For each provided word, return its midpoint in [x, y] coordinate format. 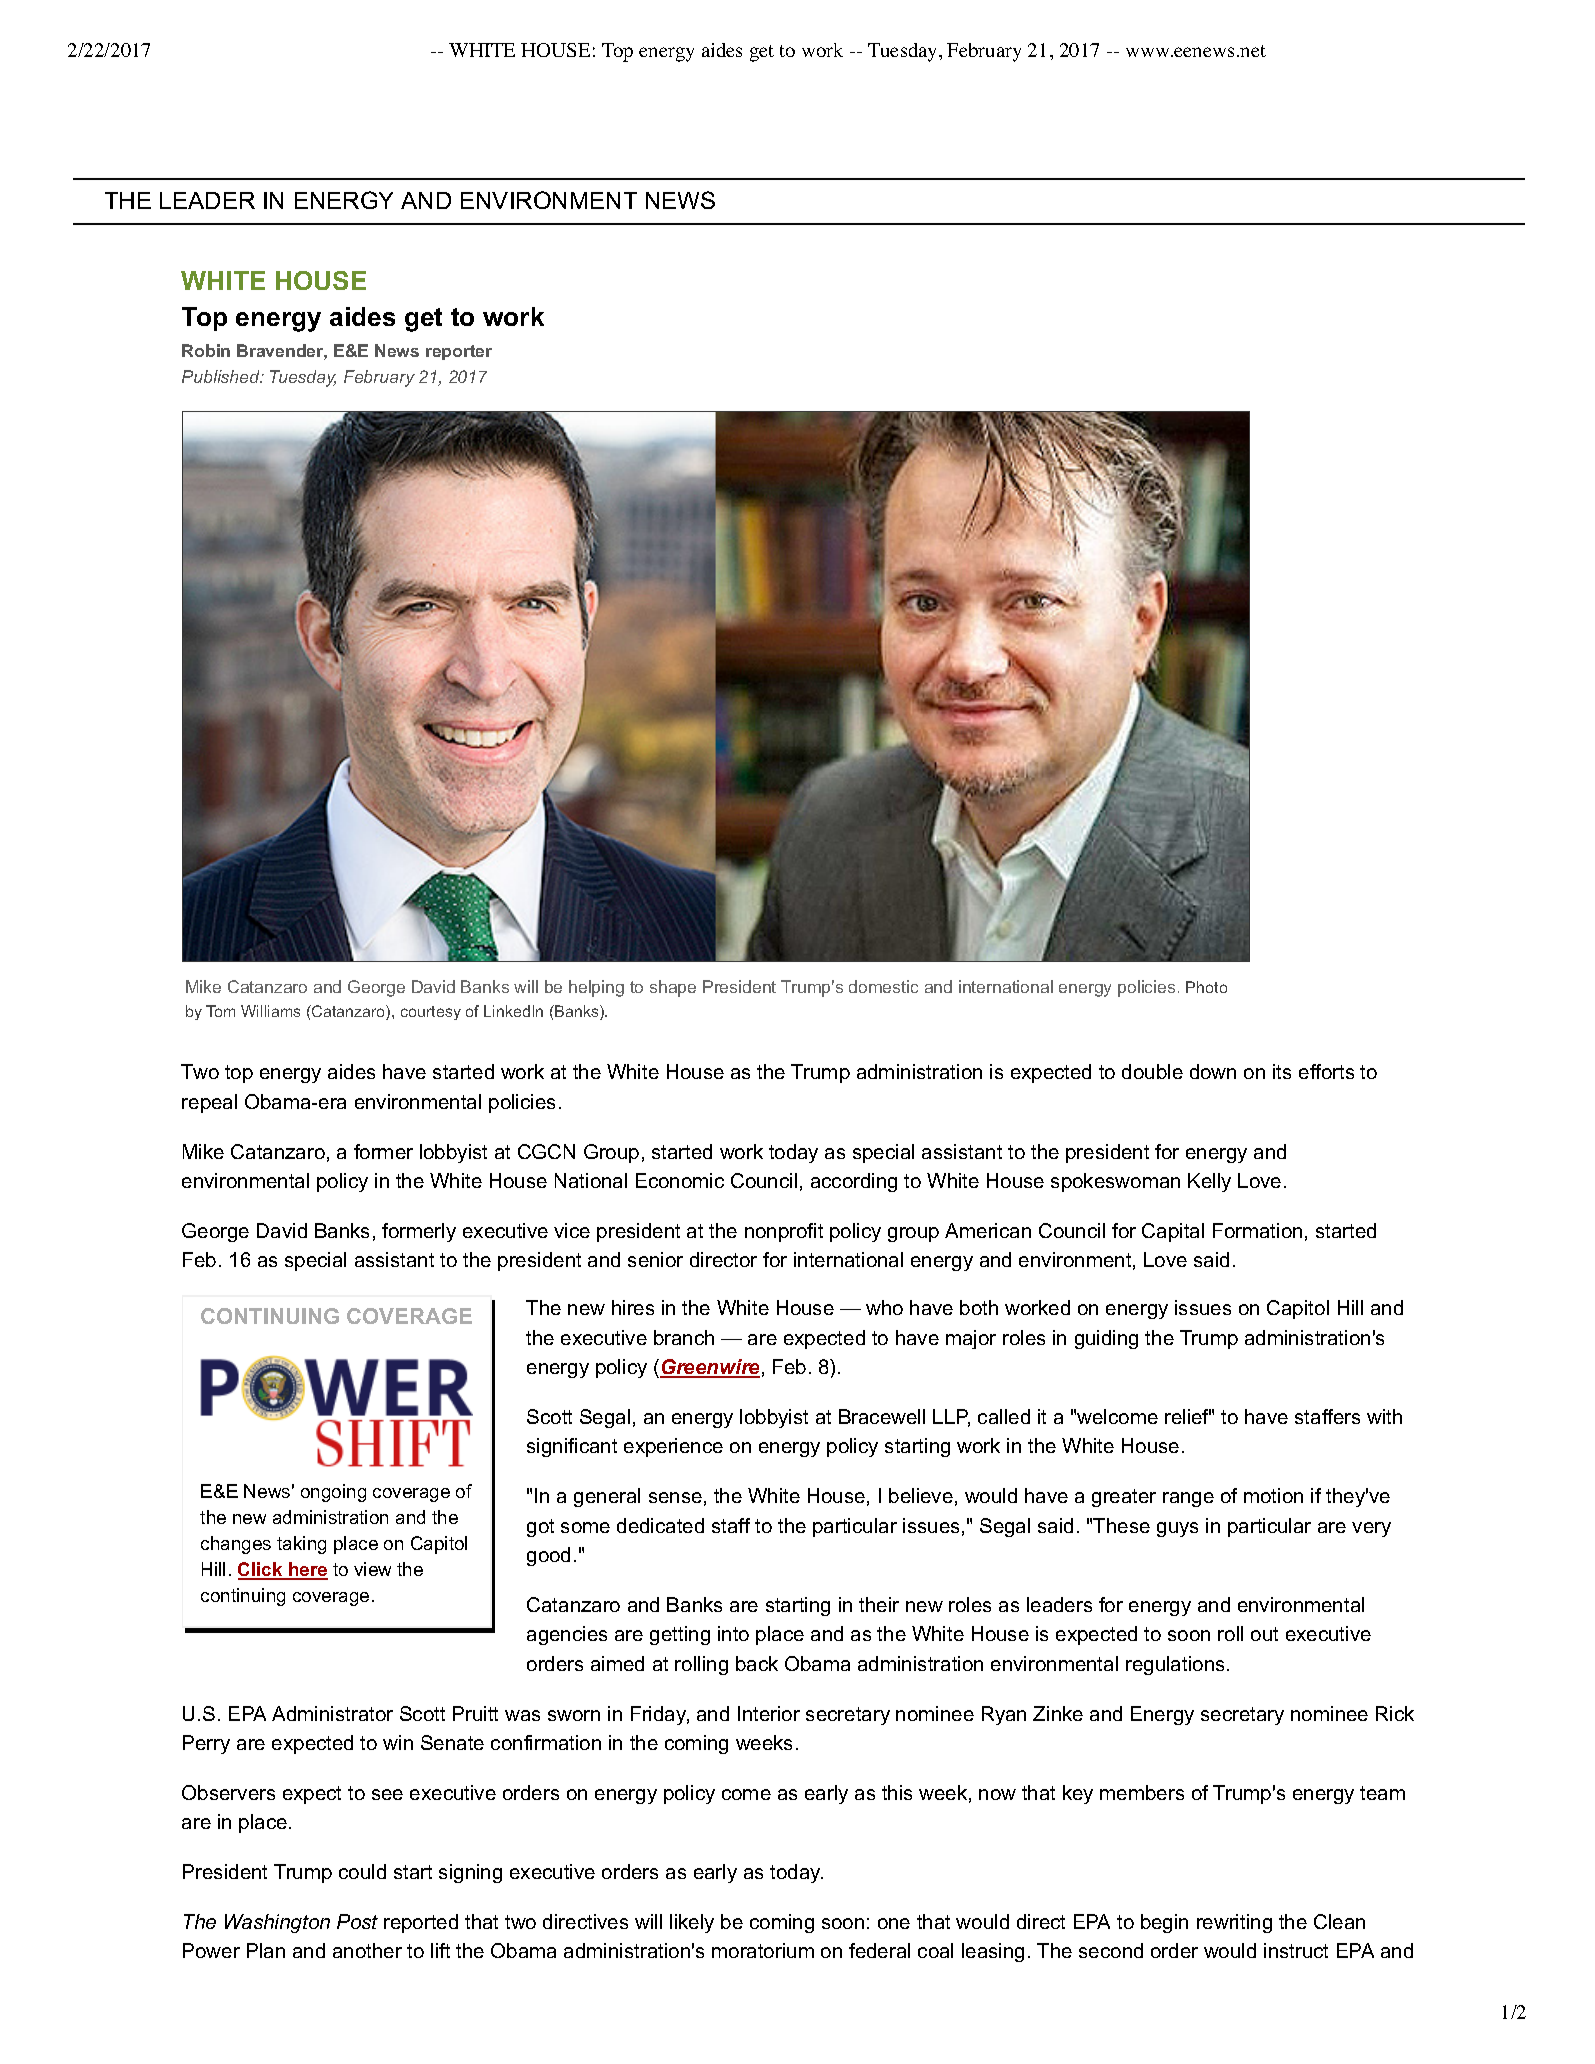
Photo [1206, 987]
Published [222, 376]
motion [1273, 1495]
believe [921, 1495]
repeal [209, 1103]
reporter [459, 352]
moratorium [763, 1950]
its [1282, 1071]
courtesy [431, 1013]
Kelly [1209, 1182]
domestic [883, 986]
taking [301, 1545]
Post [357, 1921]
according [854, 1182]
